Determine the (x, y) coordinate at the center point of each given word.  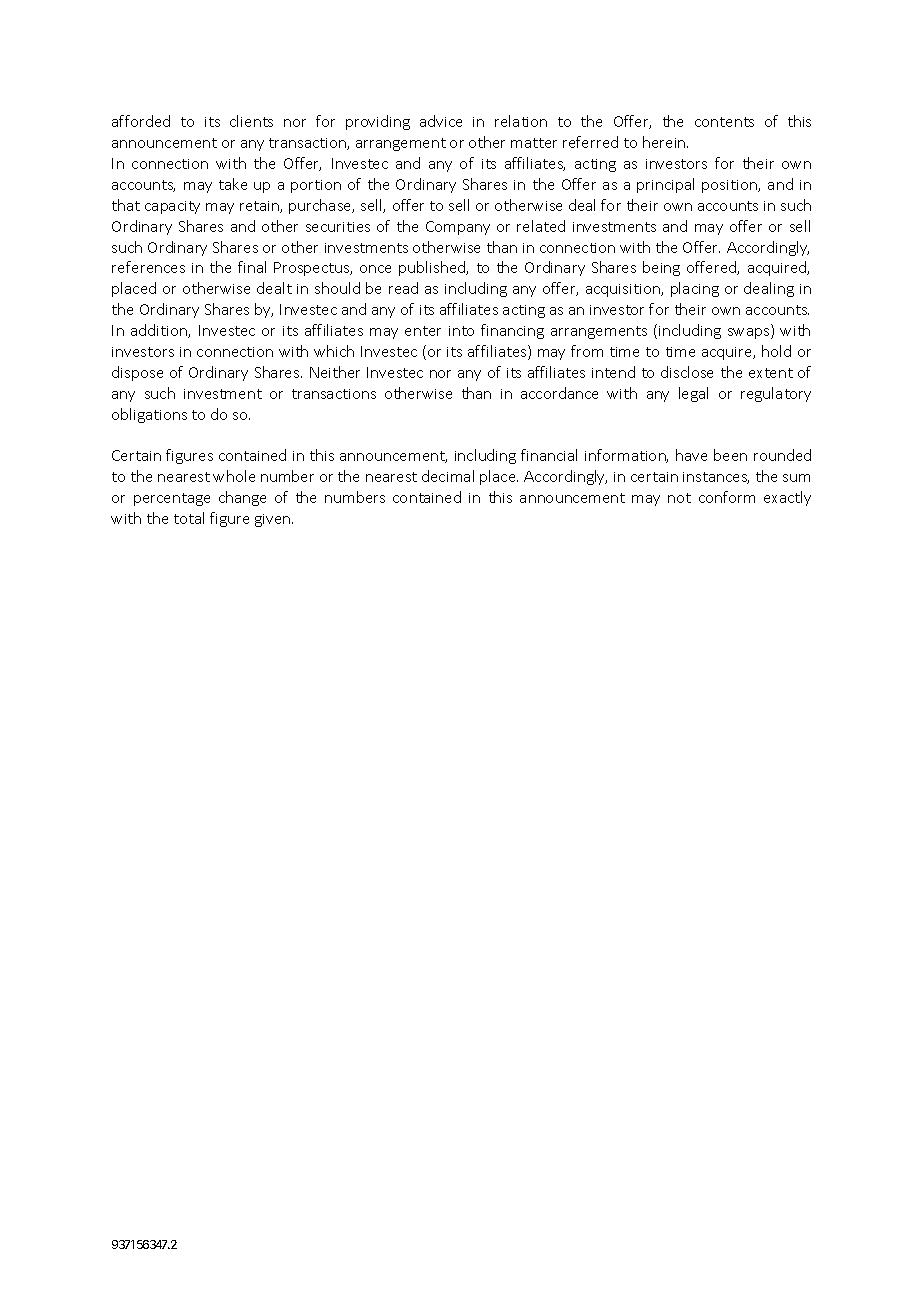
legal (693, 394)
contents (724, 122)
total (189, 518)
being (661, 268)
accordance (559, 393)
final (252, 267)
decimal (448, 476)
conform (727, 497)
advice (441, 121)
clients (251, 121)
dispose (137, 373)
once (375, 269)
